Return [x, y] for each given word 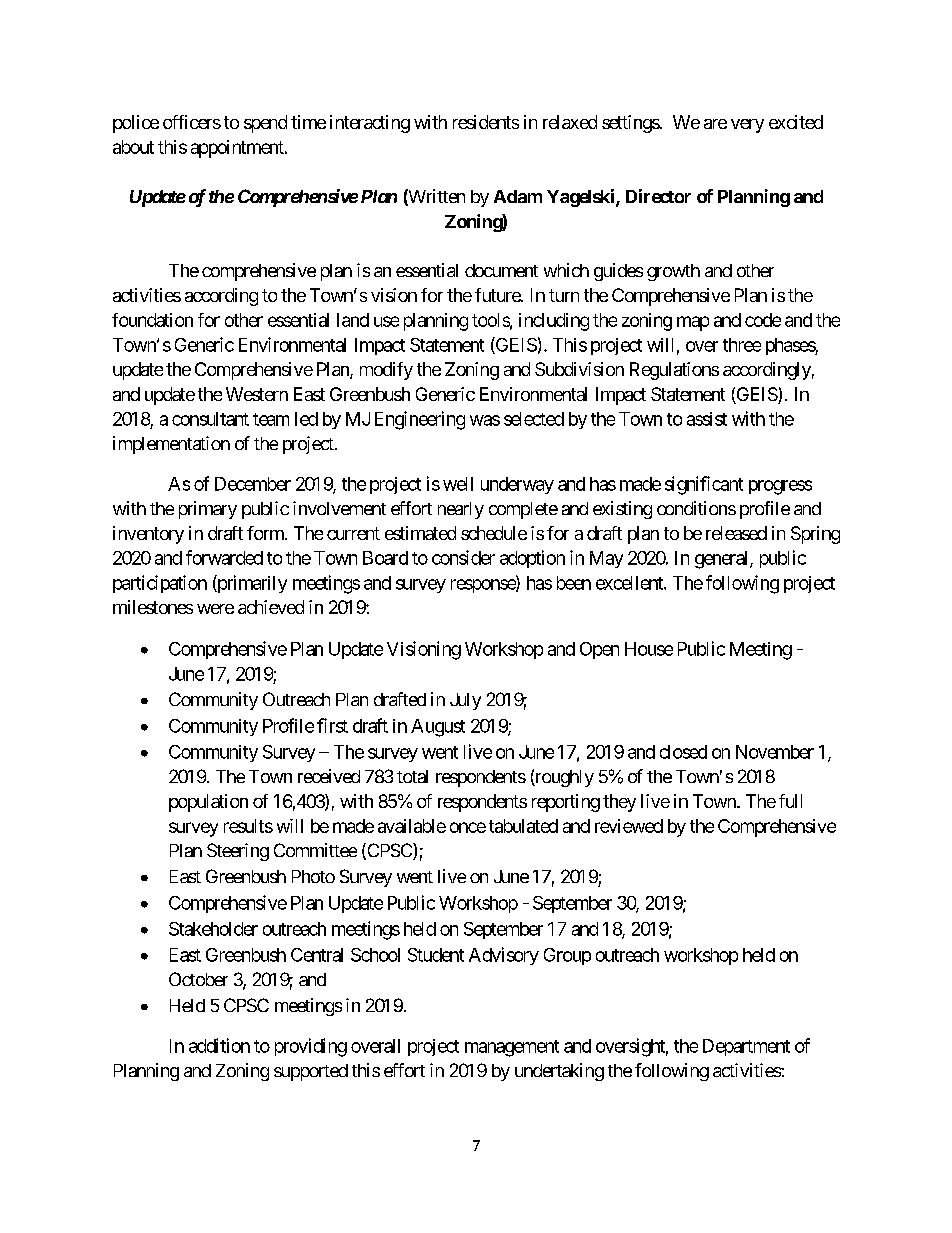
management [512, 1048]
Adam [518, 196]
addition [219, 1045]
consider [463, 557]
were [215, 609]
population [208, 803]
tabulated [523, 826]
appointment [238, 149]
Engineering [420, 420]
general [723, 560]
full [790, 801]
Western [257, 394]
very [747, 126]
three [742, 345]
